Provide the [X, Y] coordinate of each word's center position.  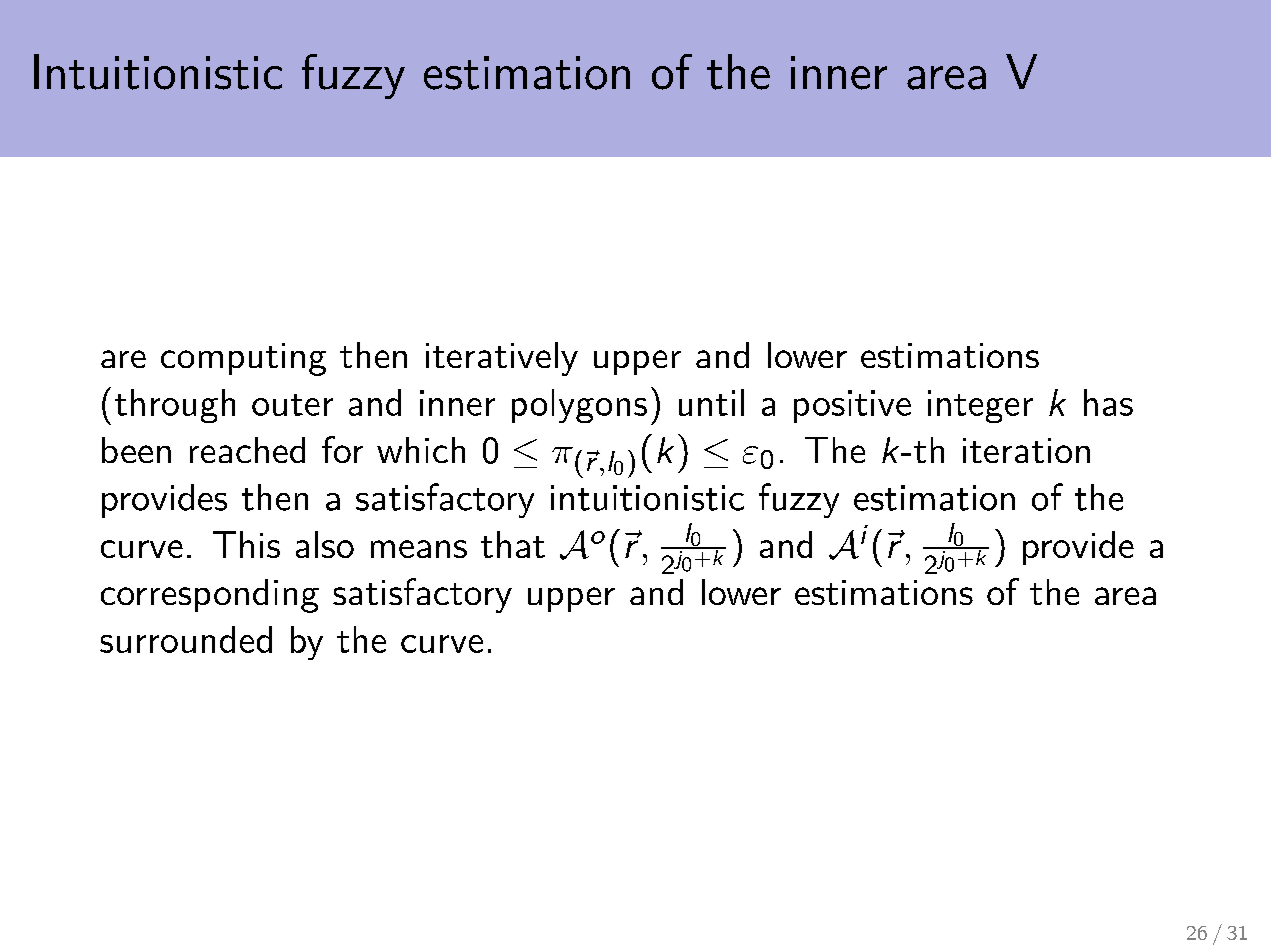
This [246, 544]
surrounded [186, 639]
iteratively [502, 359]
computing [243, 359]
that [513, 544]
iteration [1026, 450]
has [1108, 402]
